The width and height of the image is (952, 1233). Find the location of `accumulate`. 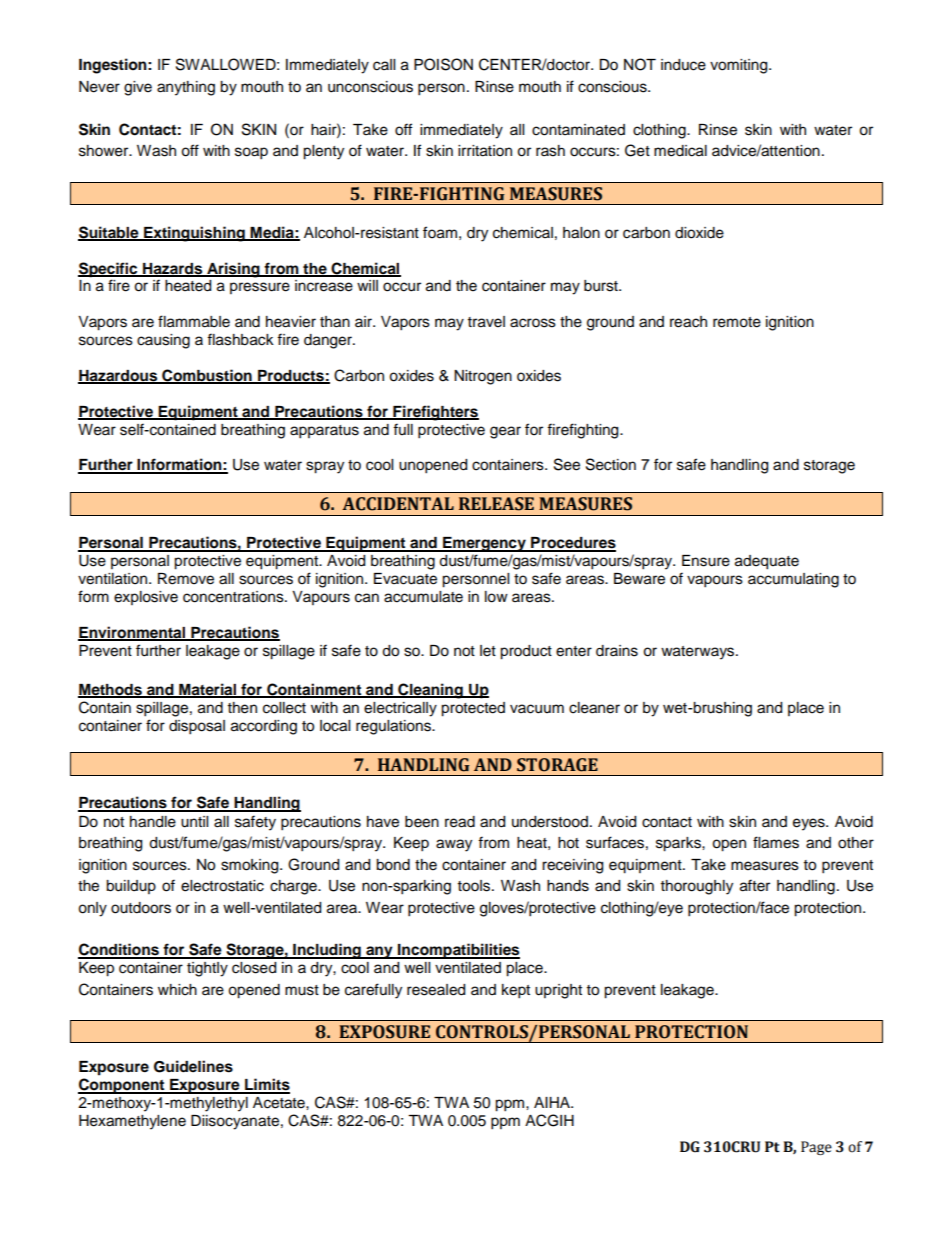

accumulate is located at coordinates (423, 597).
